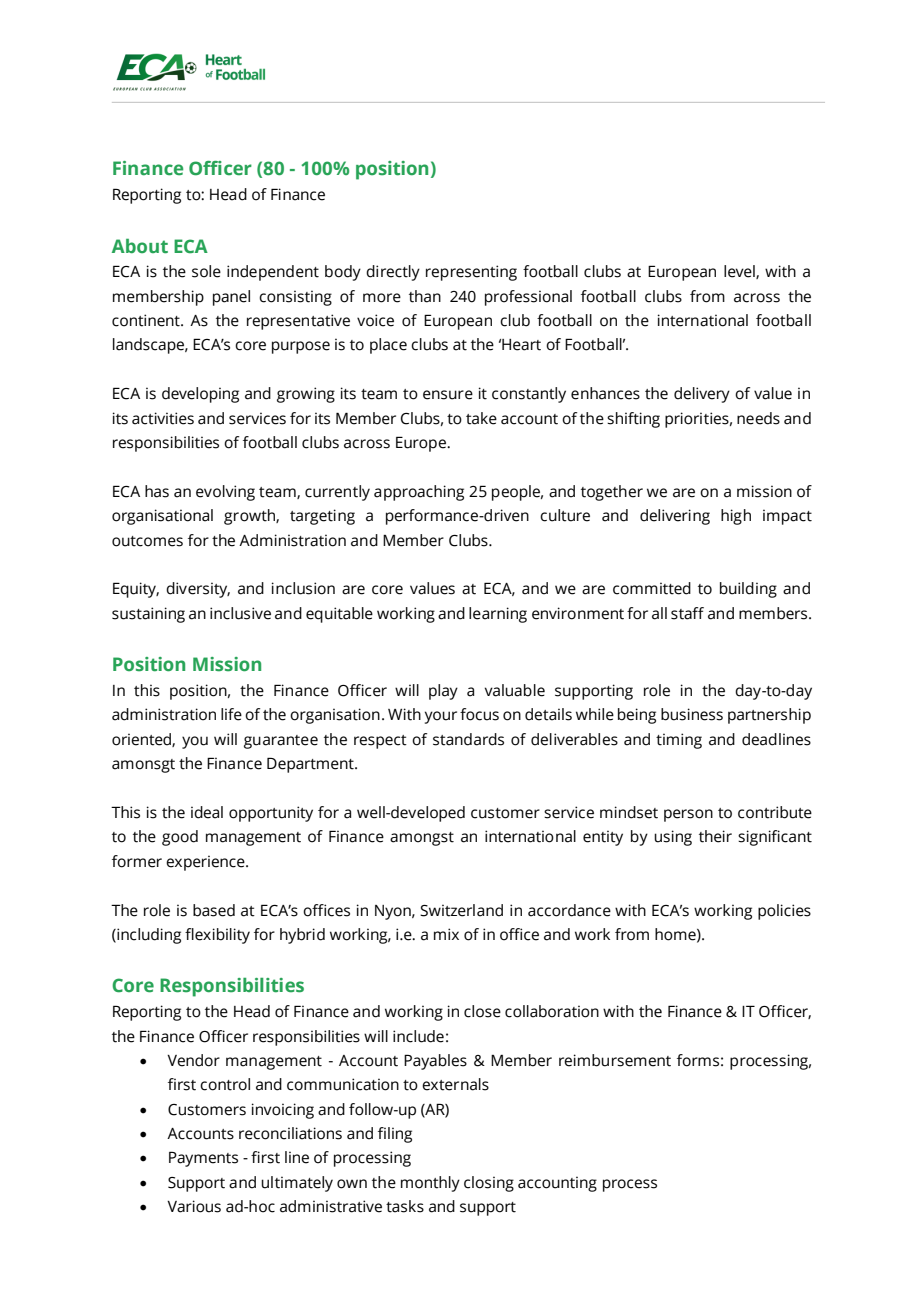  I want to click on sole, so click(206, 271).
